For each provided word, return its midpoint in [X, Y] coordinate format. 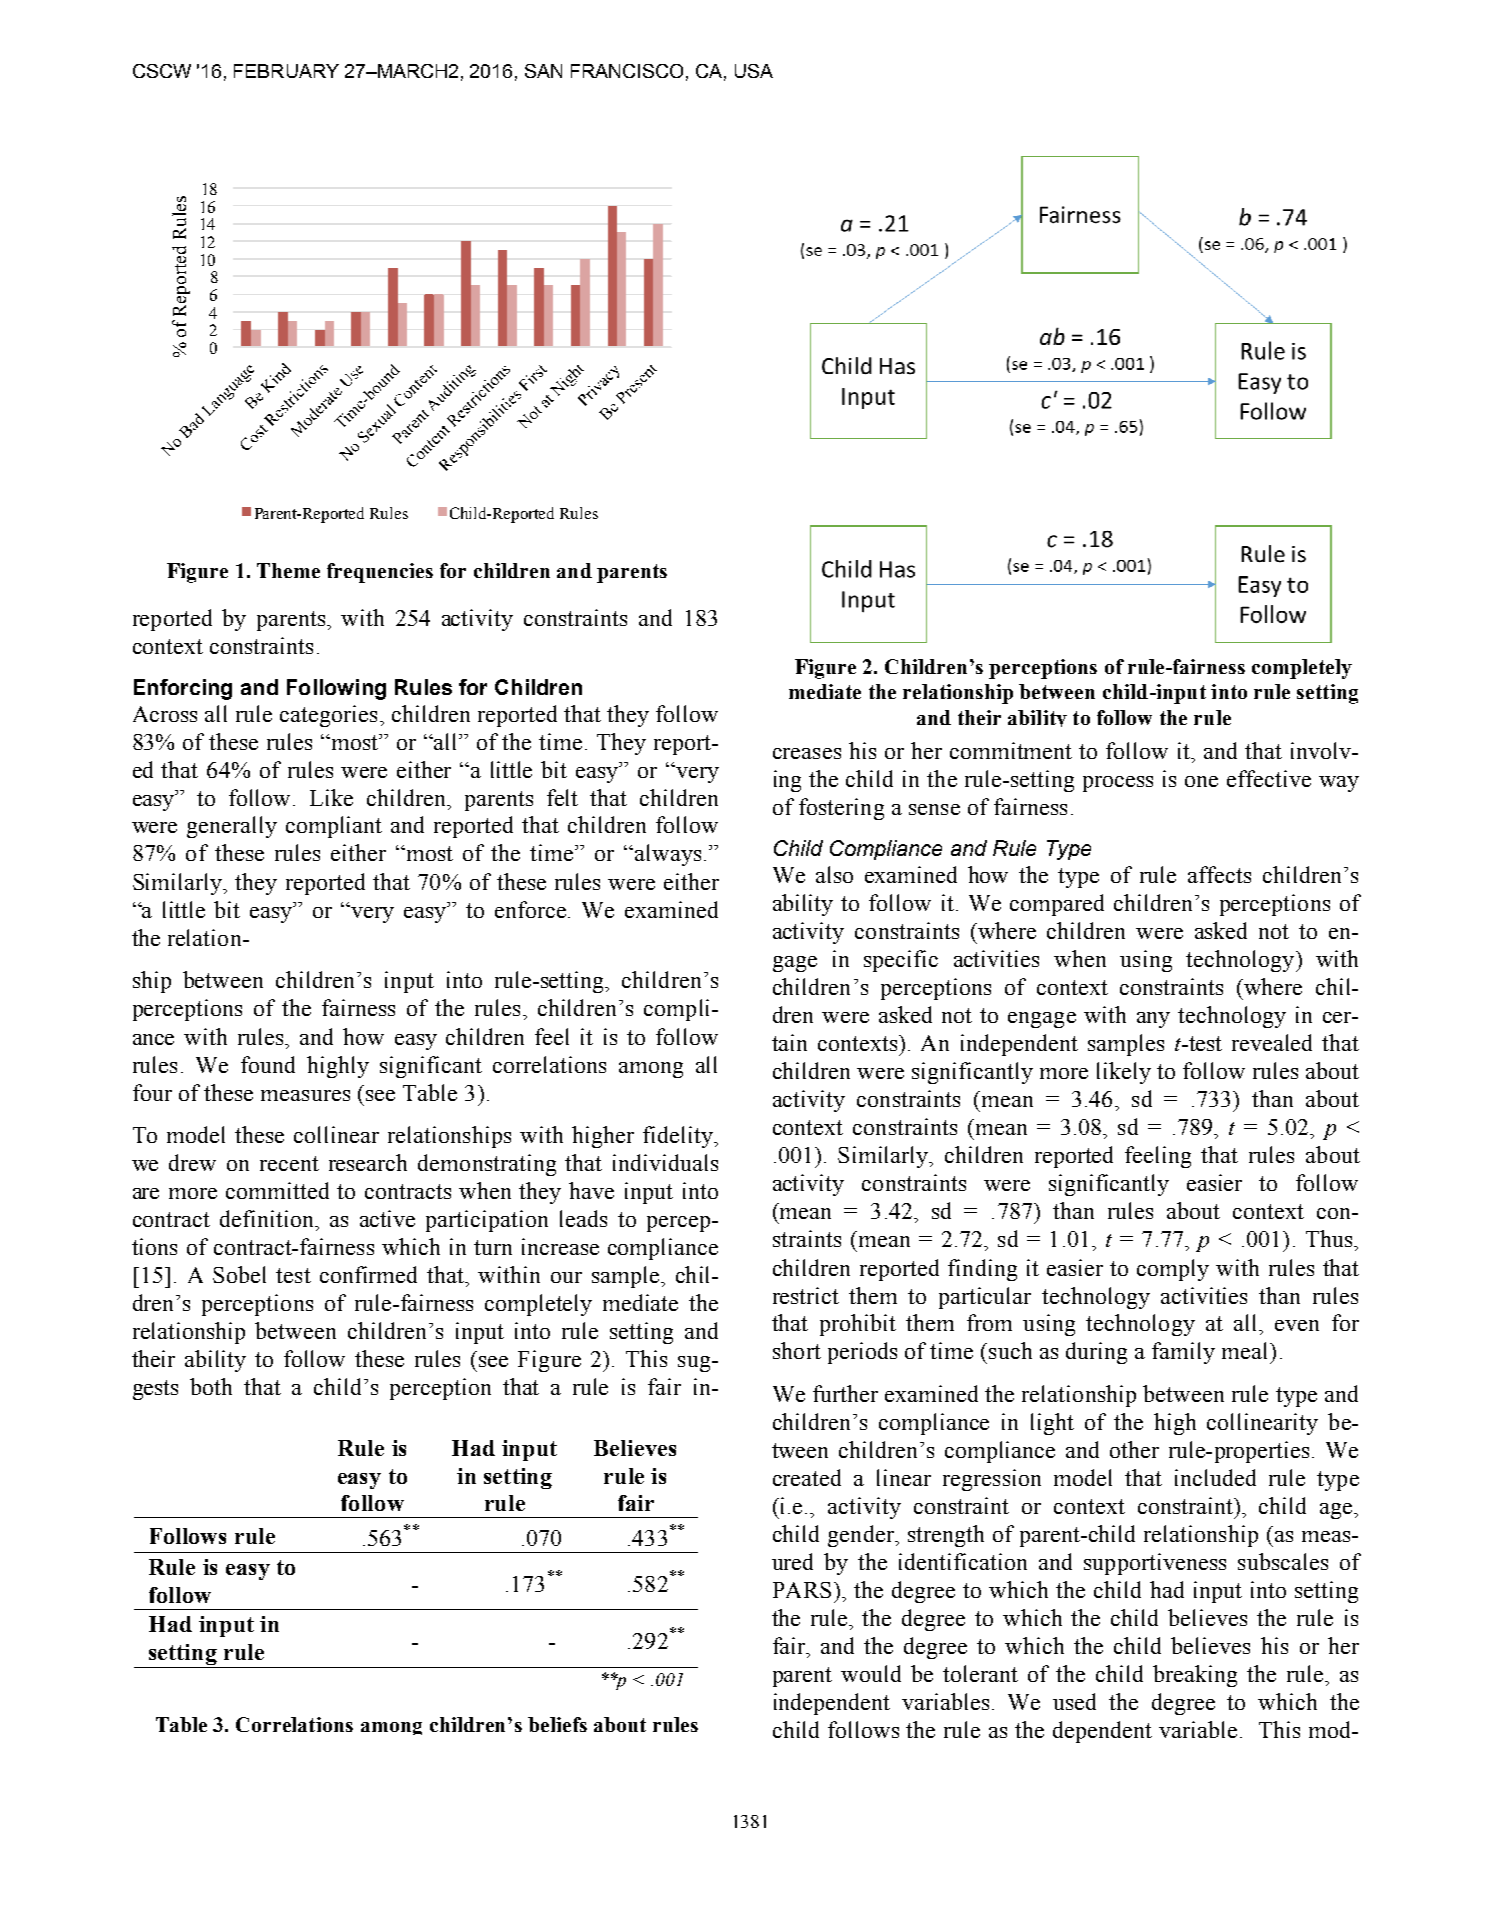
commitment [1011, 750]
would [871, 1673]
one [1201, 781]
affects [1219, 874]
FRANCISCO [627, 71]
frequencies [380, 573]
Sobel [239, 1274]
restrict [806, 1295]
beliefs [557, 1724]
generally [232, 827]
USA [754, 71]
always [668, 855]
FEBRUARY [286, 71]
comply [1173, 1270]
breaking [1195, 1676]
